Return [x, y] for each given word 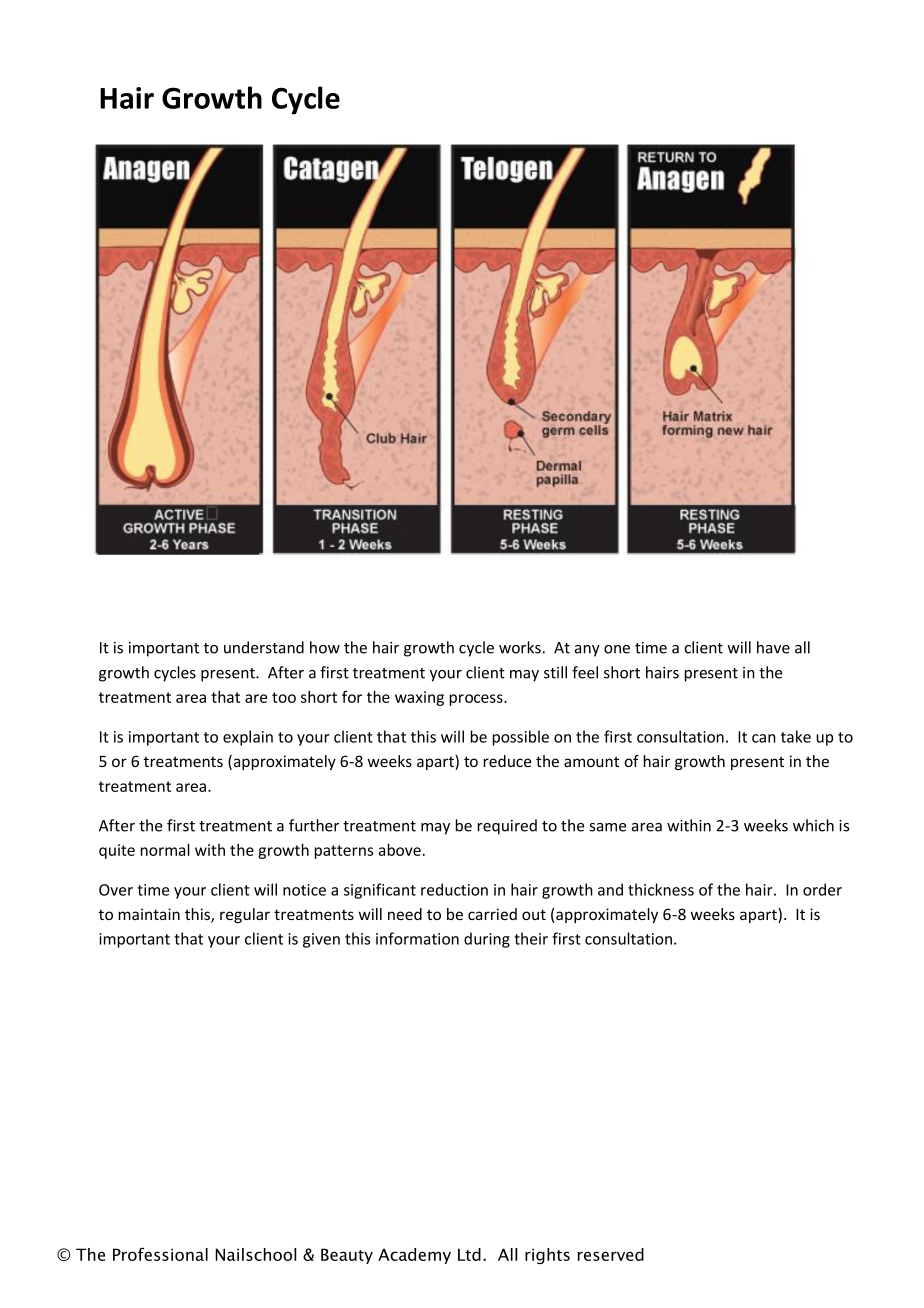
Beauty [347, 1256]
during [487, 940]
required [507, 827]
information [417, 938]
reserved [611, 1254]
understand [264, 647]
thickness [661, 889]
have [773, 647]
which [813, 825]
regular [245, 915]
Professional [160, 1254]
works [520, 647]
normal [165, 849]
